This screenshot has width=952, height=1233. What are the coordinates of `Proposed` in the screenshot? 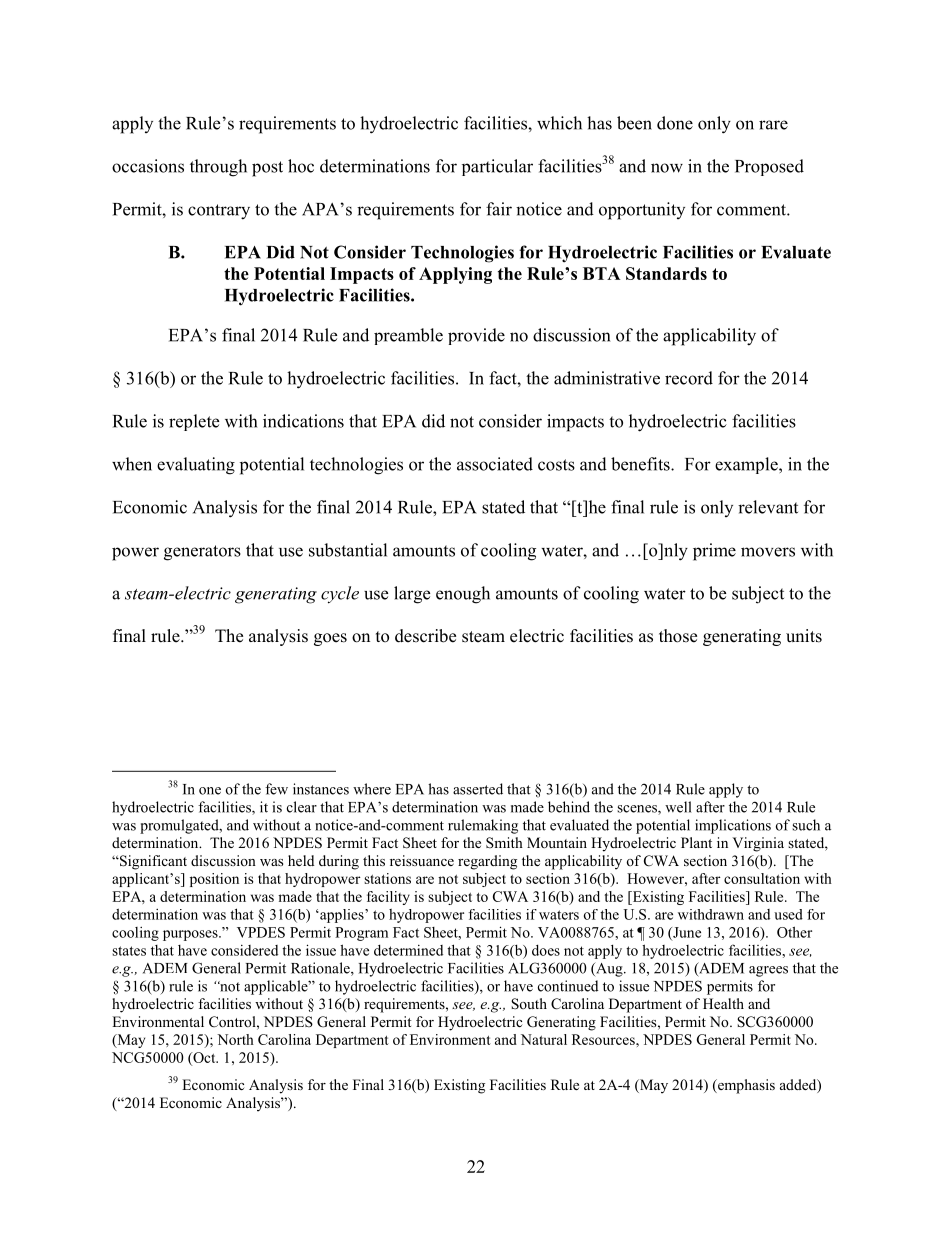 It's located at (769, 167).
